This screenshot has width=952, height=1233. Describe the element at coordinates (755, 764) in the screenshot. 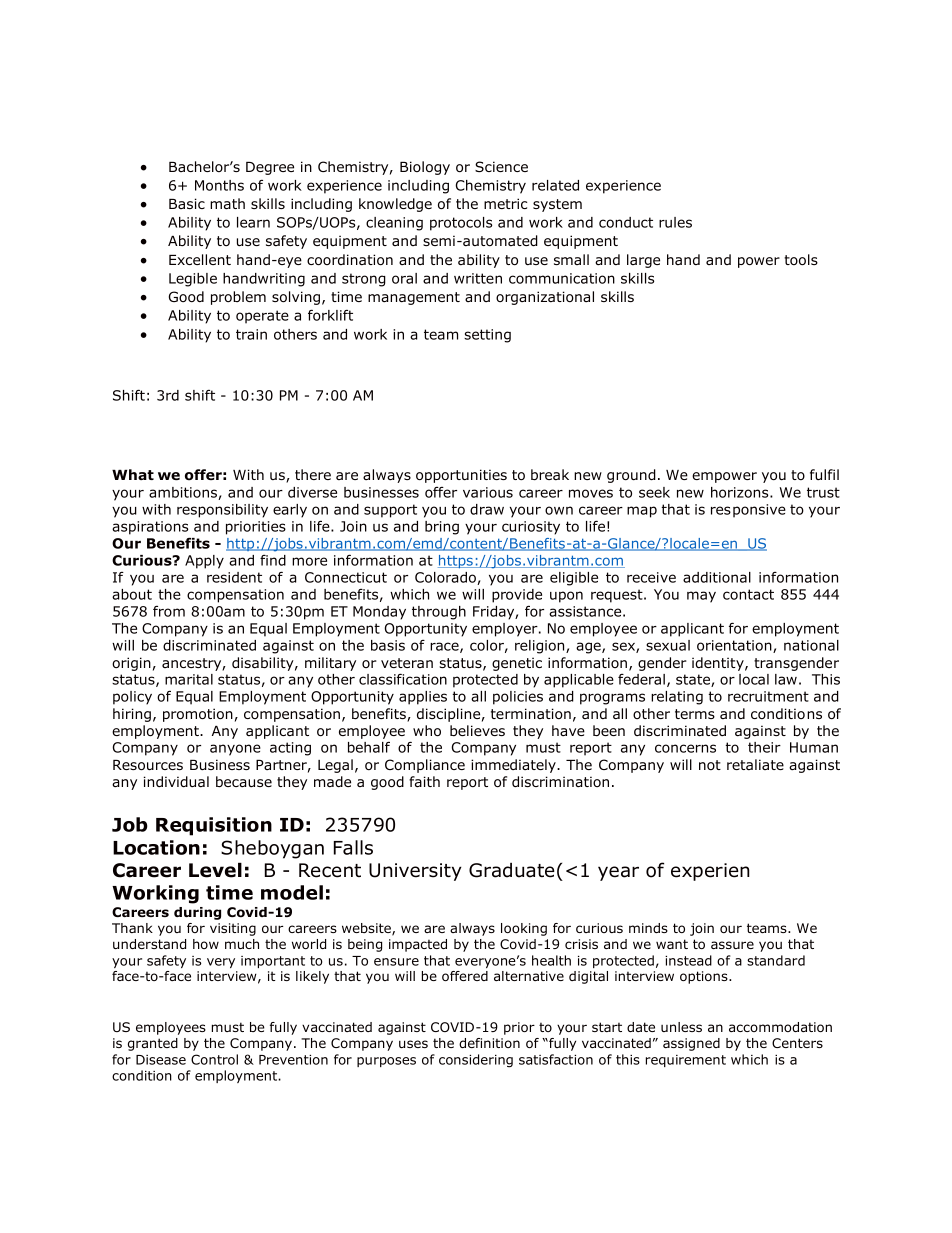

I see `retaliate` at that location.
